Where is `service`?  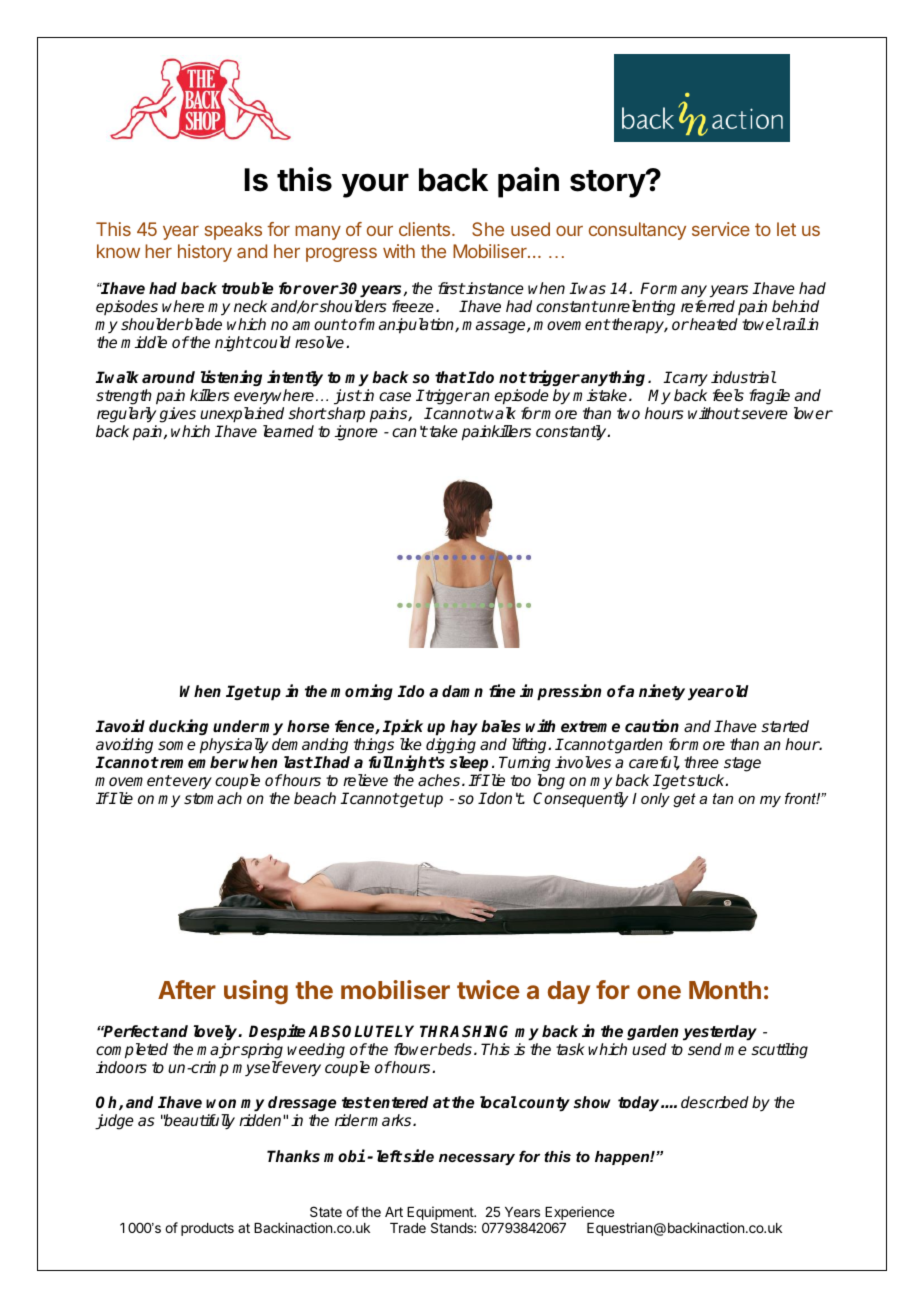 service is located at coordinates (721, 229).
